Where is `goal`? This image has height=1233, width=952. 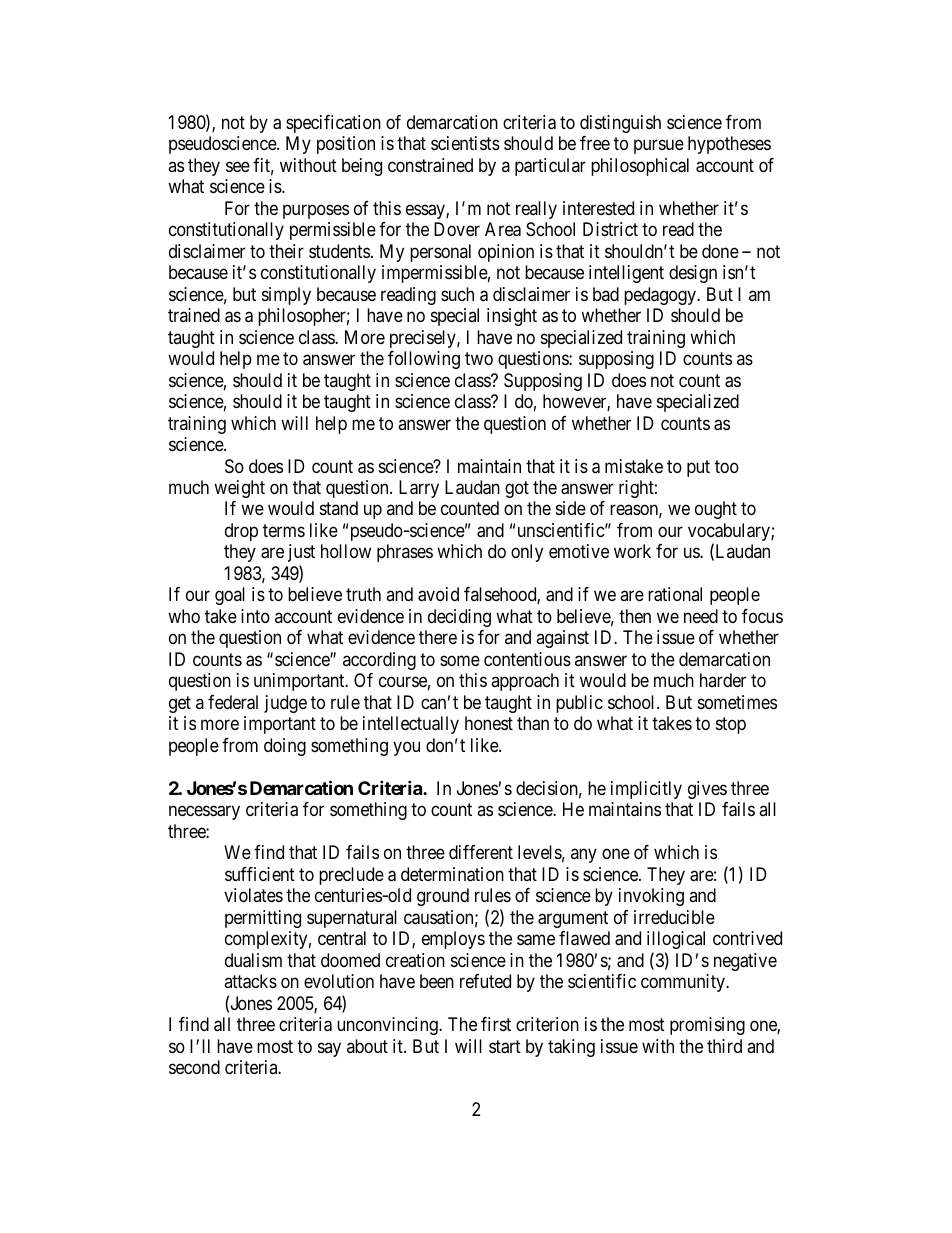
goal is located at coordinates (230, 596).
